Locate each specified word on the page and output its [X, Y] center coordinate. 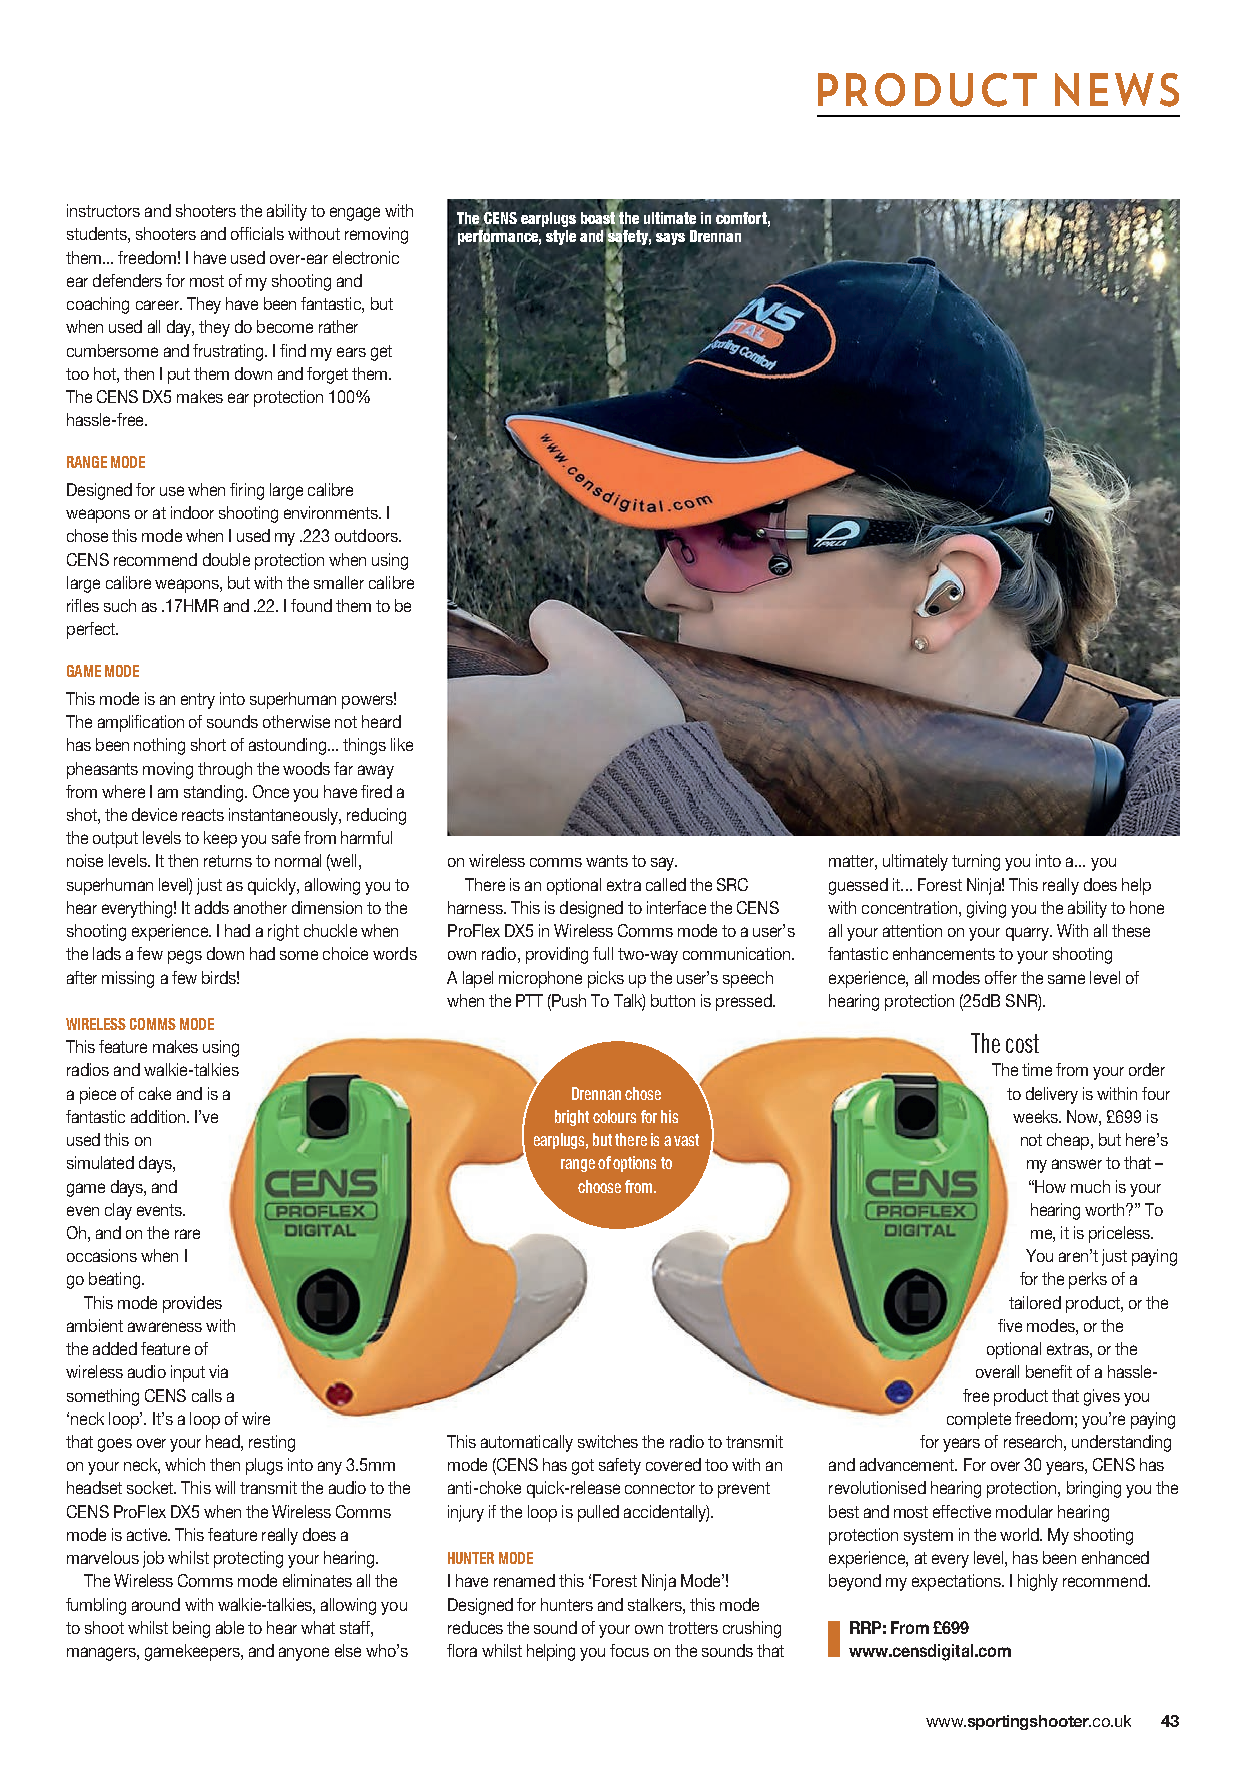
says [670, 239]
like [402, 744]
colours [614, 1116]
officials [257, 233]
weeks [1036, 1116]
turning [976, 862]
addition [159, 1116]
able [230, 1627]
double [226, 559]
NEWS [1117, 90]
